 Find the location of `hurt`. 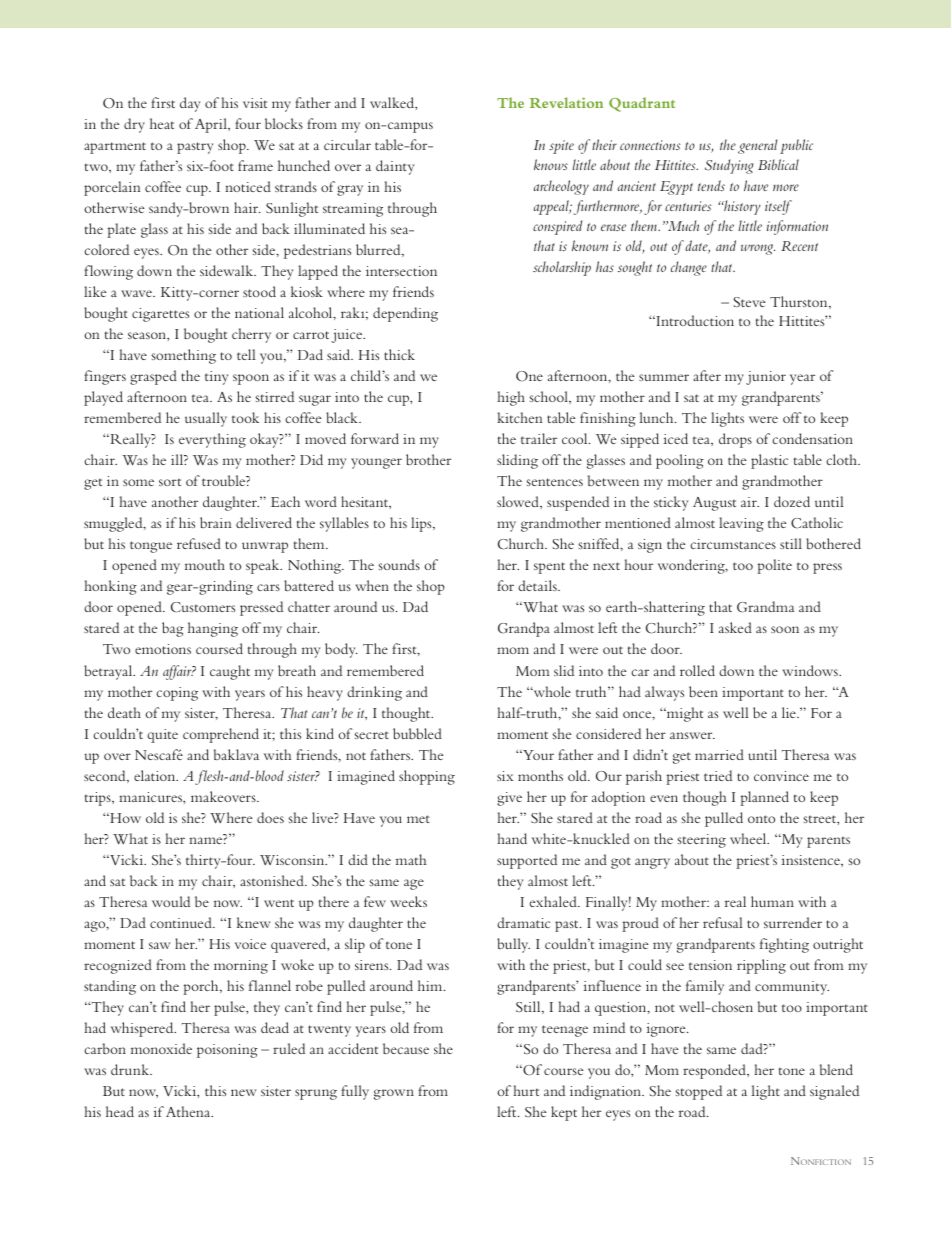

hurt is located at coordinates (526, 1090).
